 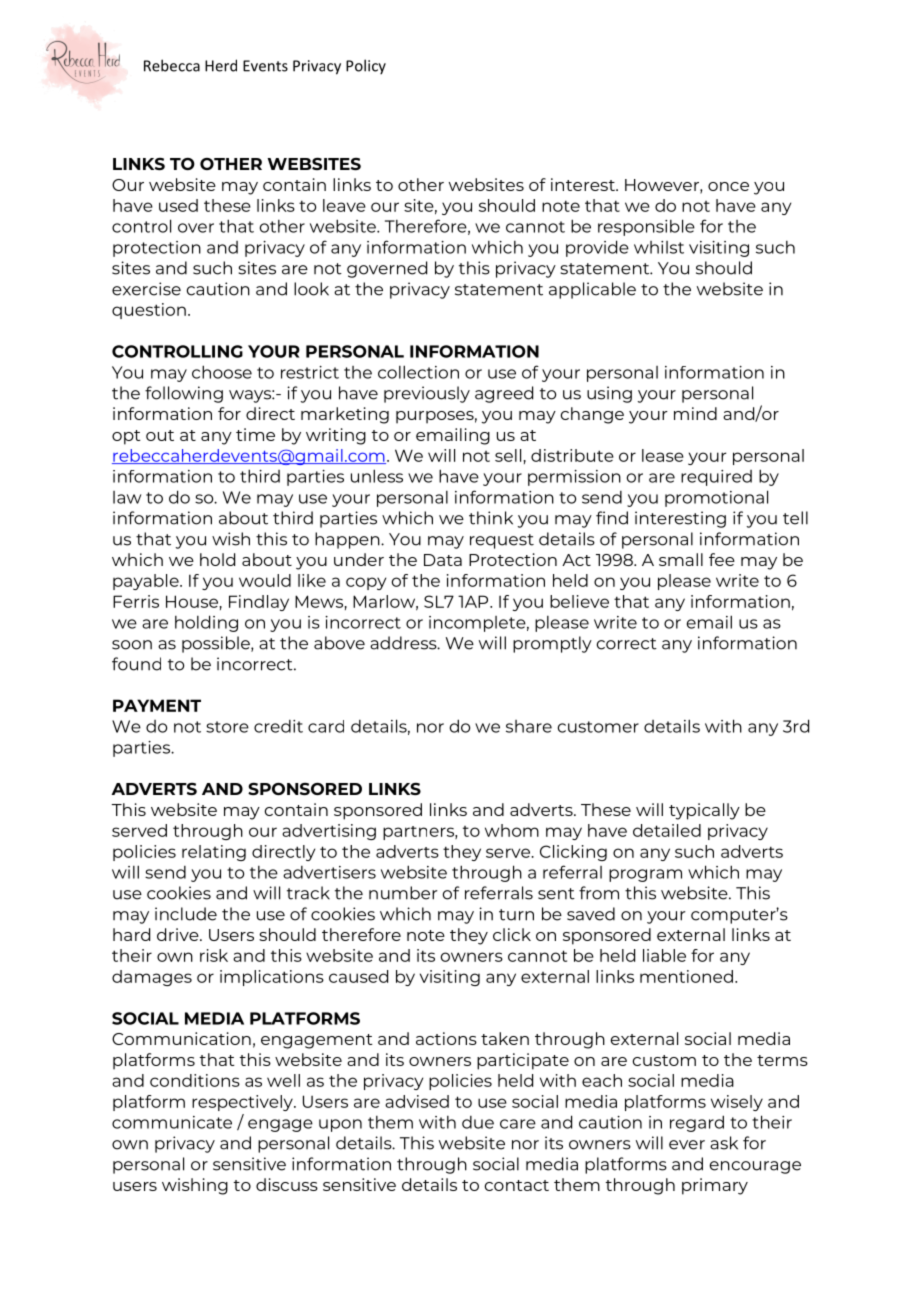 I want to click on Policy, so click(x=366, y=66).
